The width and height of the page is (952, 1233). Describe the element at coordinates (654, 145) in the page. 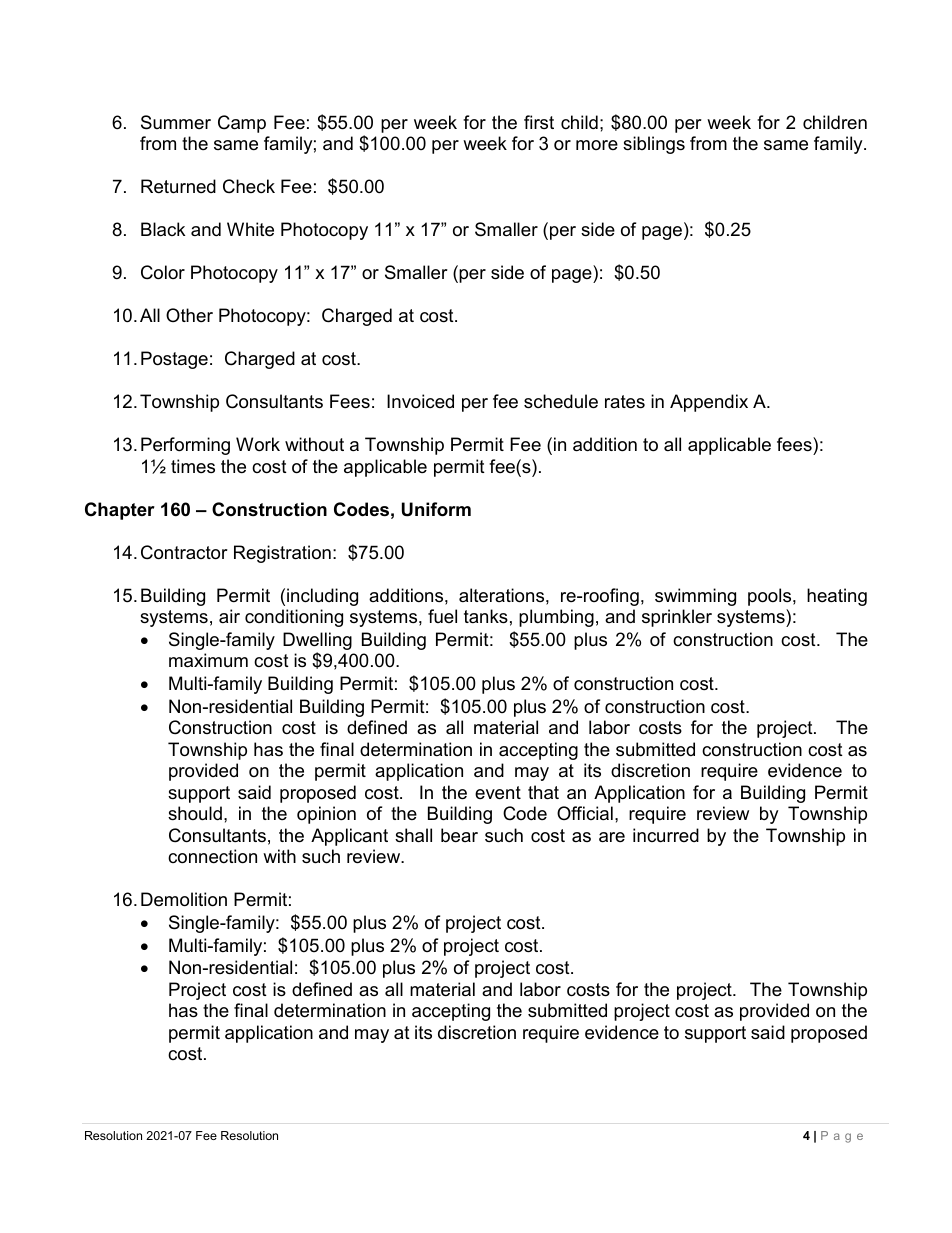

I see `siblings` at that location.
